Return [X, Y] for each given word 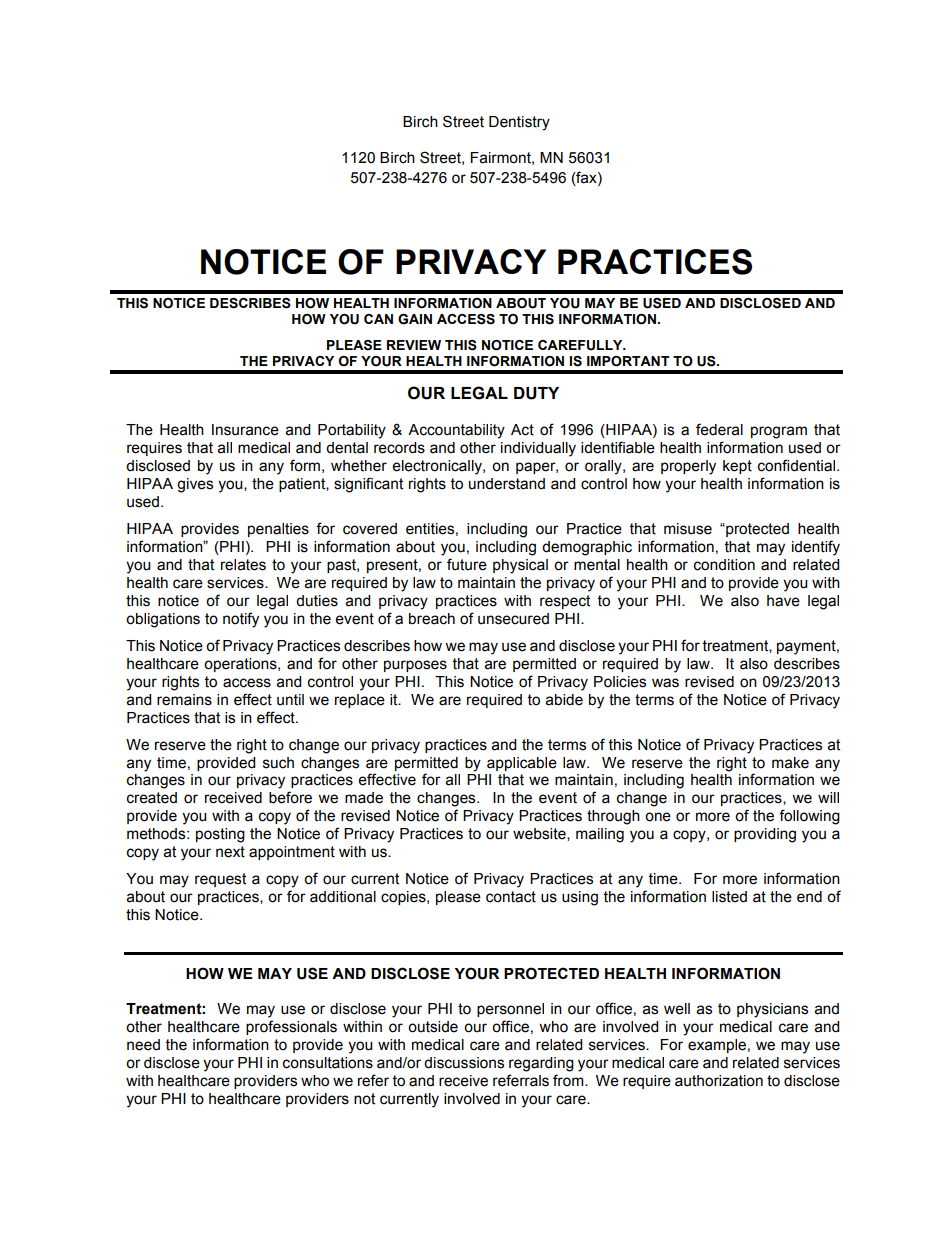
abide [564, 700]
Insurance [245, 430]
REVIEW [414, 345]
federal [719, 429]
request [220, 880]
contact [511, 897]
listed [729, 897]
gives [195, 485]
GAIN [415, 319]
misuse [688, 529]
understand [507, 484]
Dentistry [519, 123]
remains [184, 700]
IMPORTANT [628, 361]
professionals [291, 1027]
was [665, 683]
